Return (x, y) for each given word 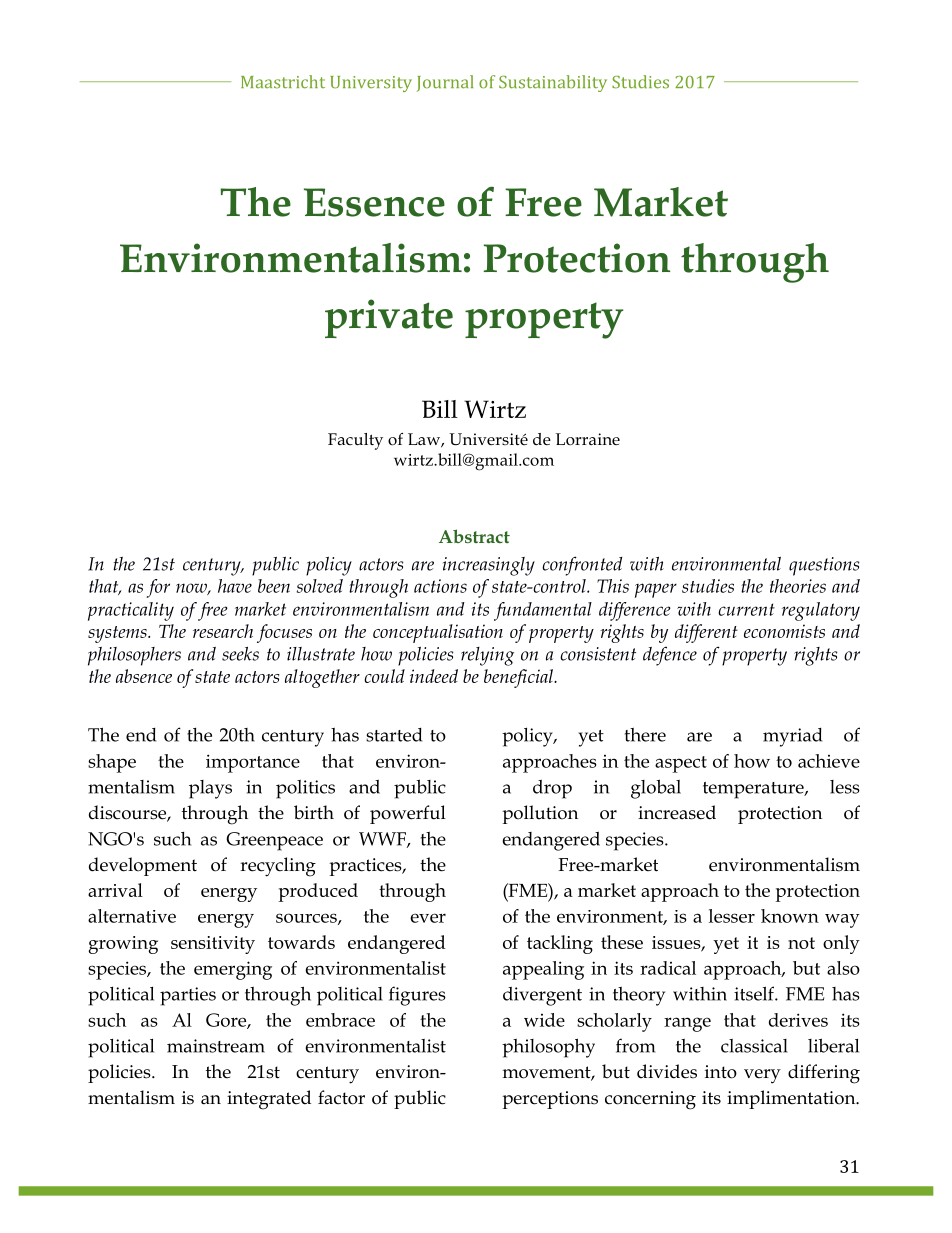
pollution (540, 814)
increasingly (489, 566)
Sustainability (553, 83)
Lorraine (588, 439)
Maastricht (283, 82)
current (746, 609)
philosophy (548, 1048)
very (762, 1076)
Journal (445, 83)
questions (824, 566)
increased (677, 812)
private (389, 318)
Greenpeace (274, 841)
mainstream (216, 1046)
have (235, 586)
